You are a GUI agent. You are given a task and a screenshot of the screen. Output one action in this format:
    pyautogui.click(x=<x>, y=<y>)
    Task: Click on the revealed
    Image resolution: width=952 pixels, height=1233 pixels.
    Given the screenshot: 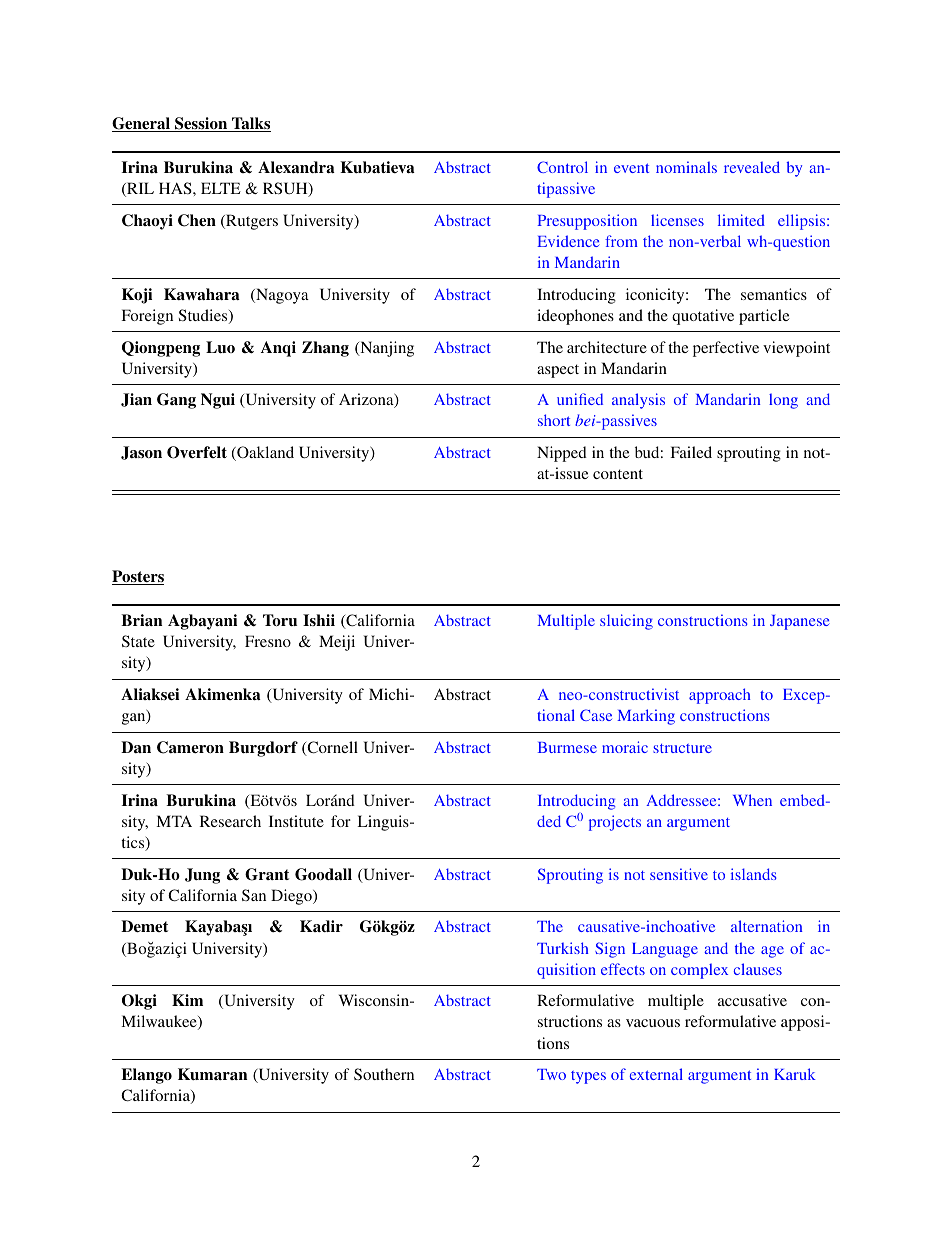 What is the action you would take?
    pyautogui.click(x=752, y=167)
